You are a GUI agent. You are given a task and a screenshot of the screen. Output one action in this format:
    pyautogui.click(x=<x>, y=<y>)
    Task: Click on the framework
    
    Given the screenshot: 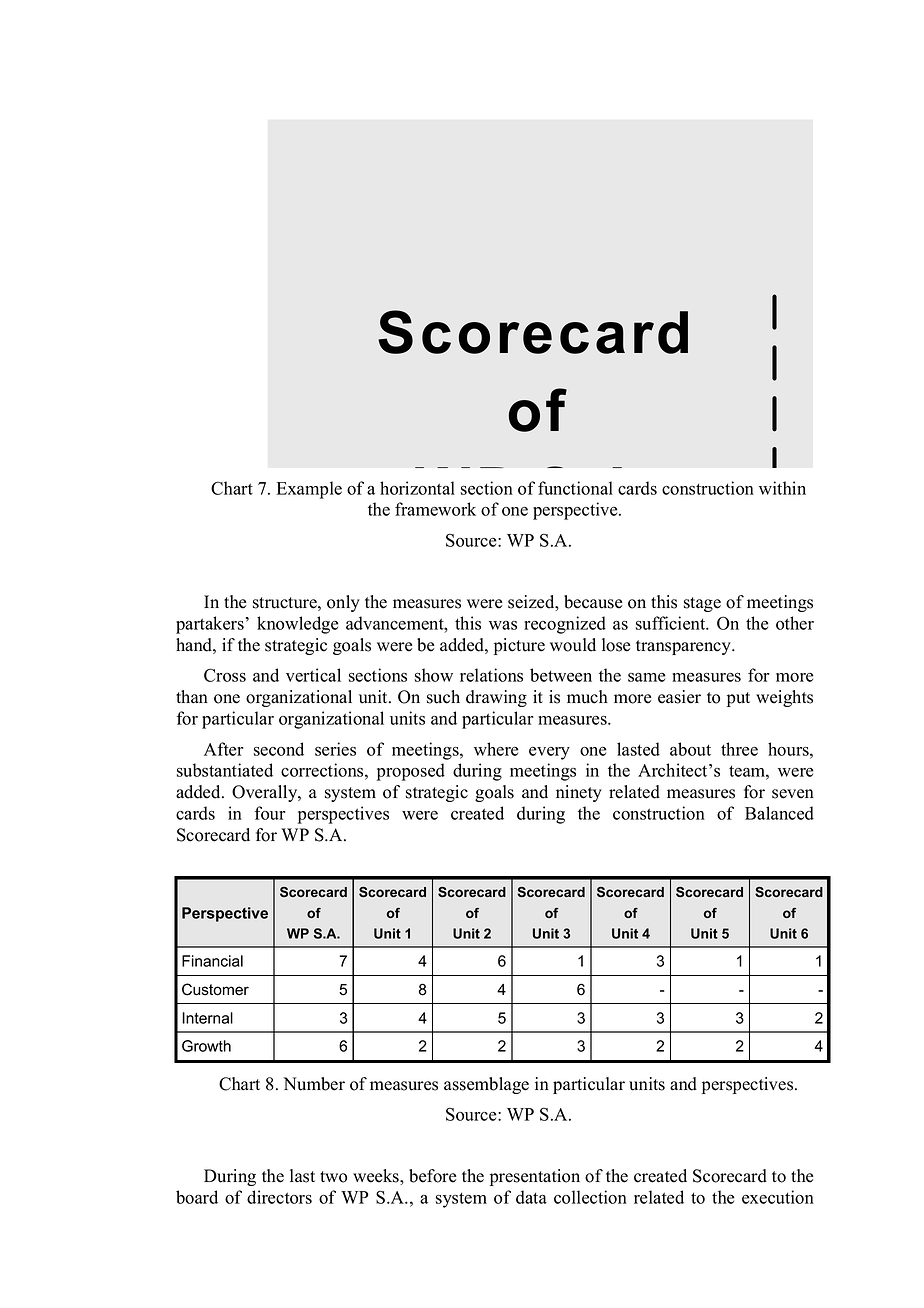 What is the action you would take?
    pyautogui.click(x=435, y=509)
